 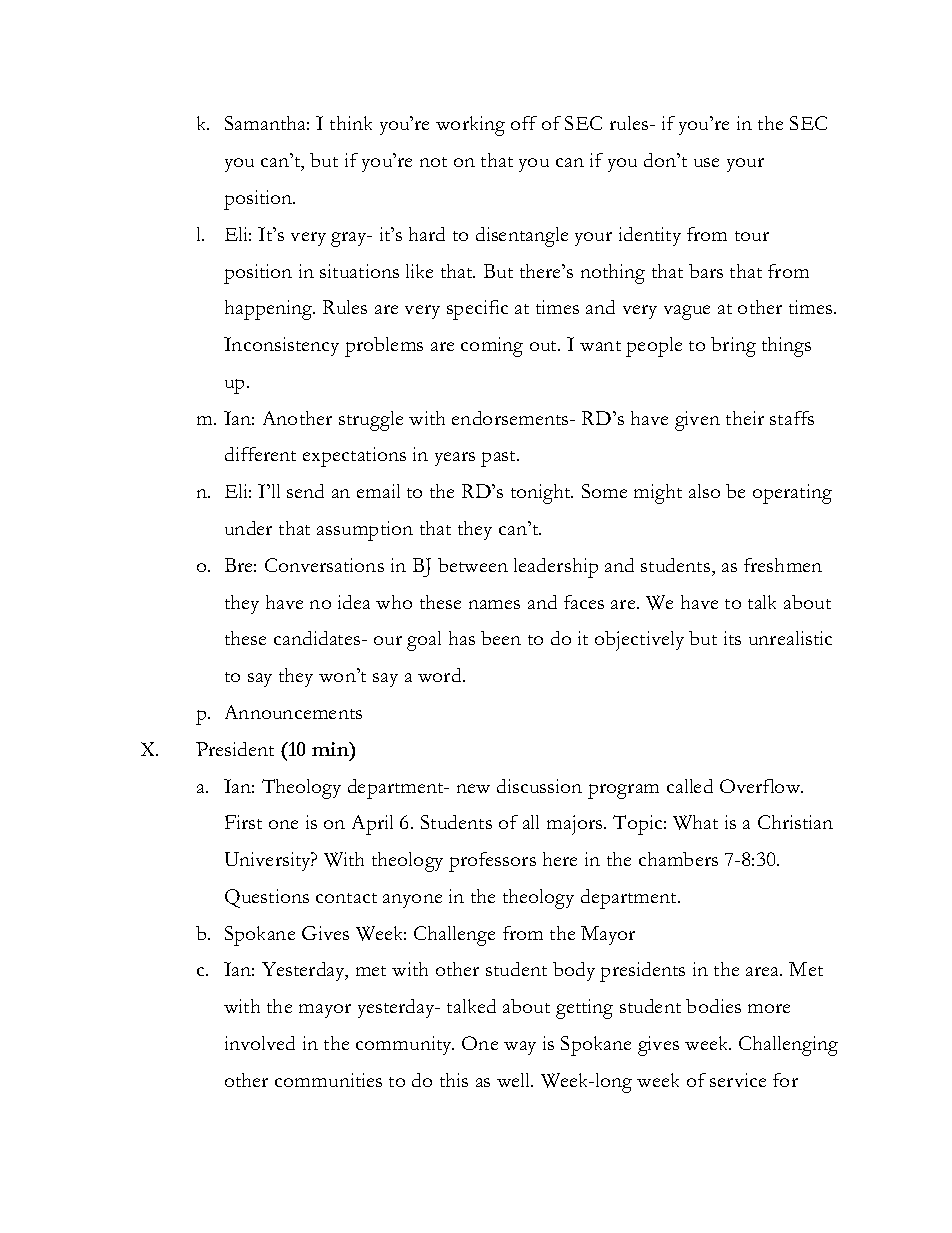 I want to click on its, so click(x=732, y=638).
